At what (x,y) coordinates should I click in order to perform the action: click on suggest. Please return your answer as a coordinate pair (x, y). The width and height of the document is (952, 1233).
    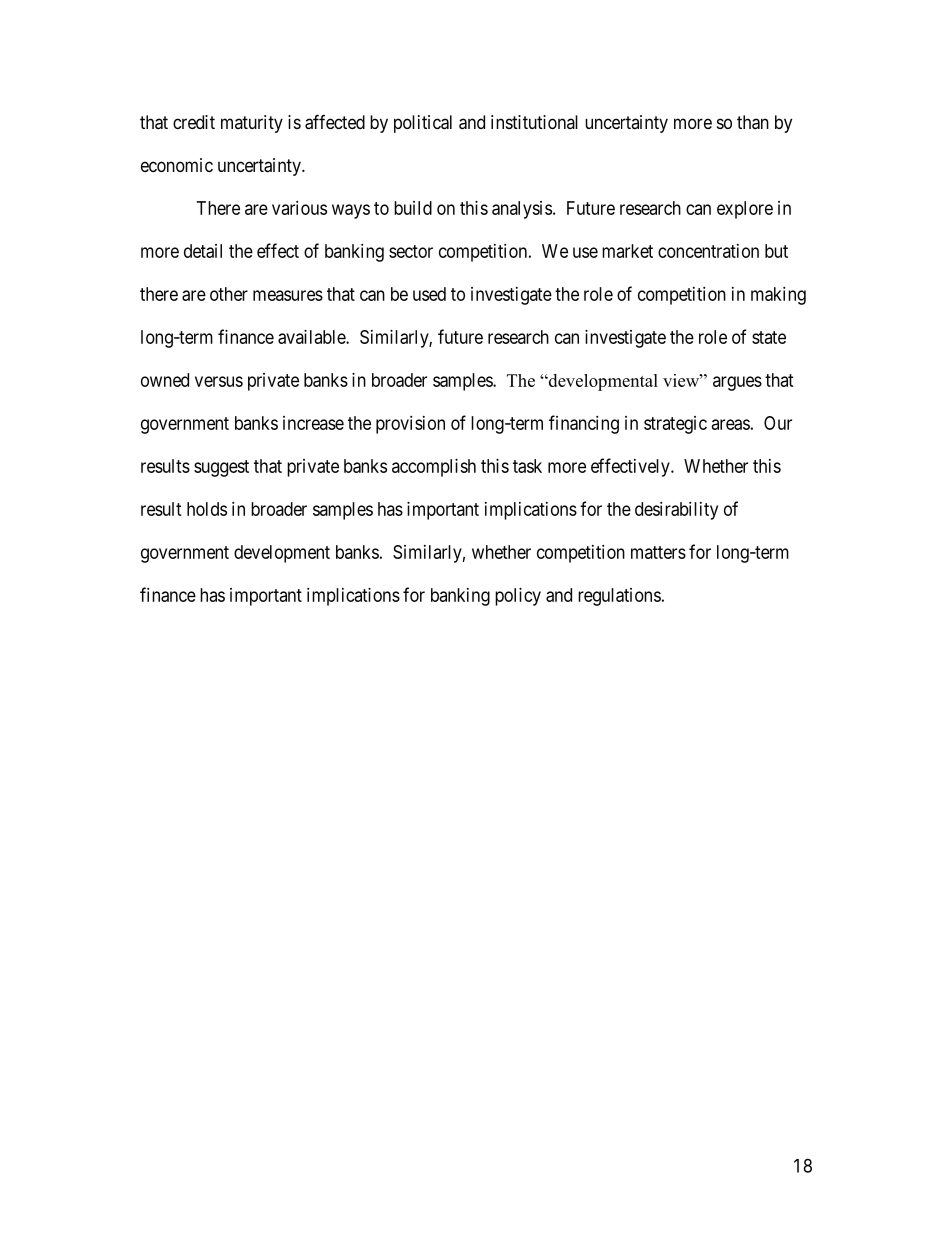
    Looking at the image, I should click on (221, 468).
